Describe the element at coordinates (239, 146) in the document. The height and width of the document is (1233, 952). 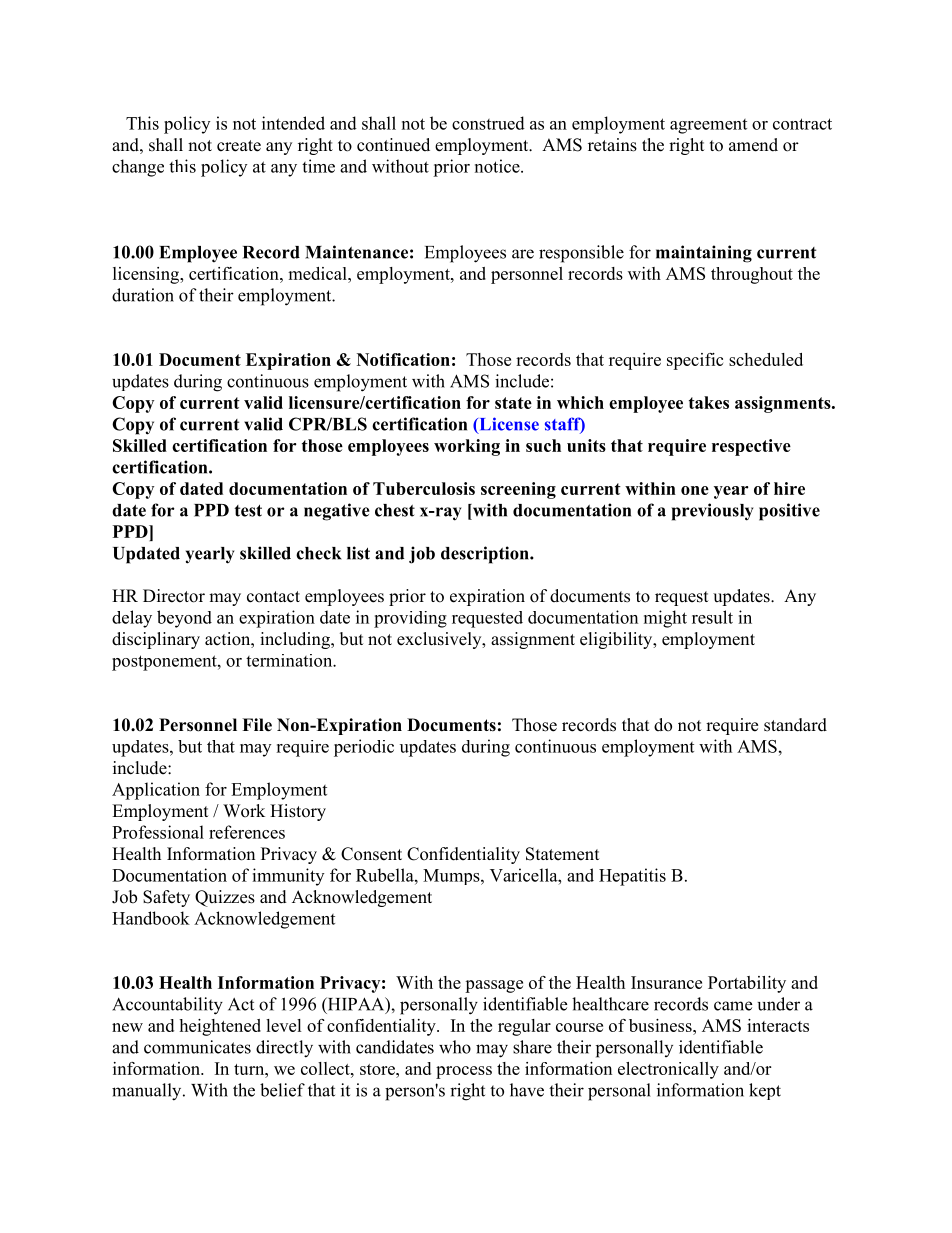
I see `create` at that location.
